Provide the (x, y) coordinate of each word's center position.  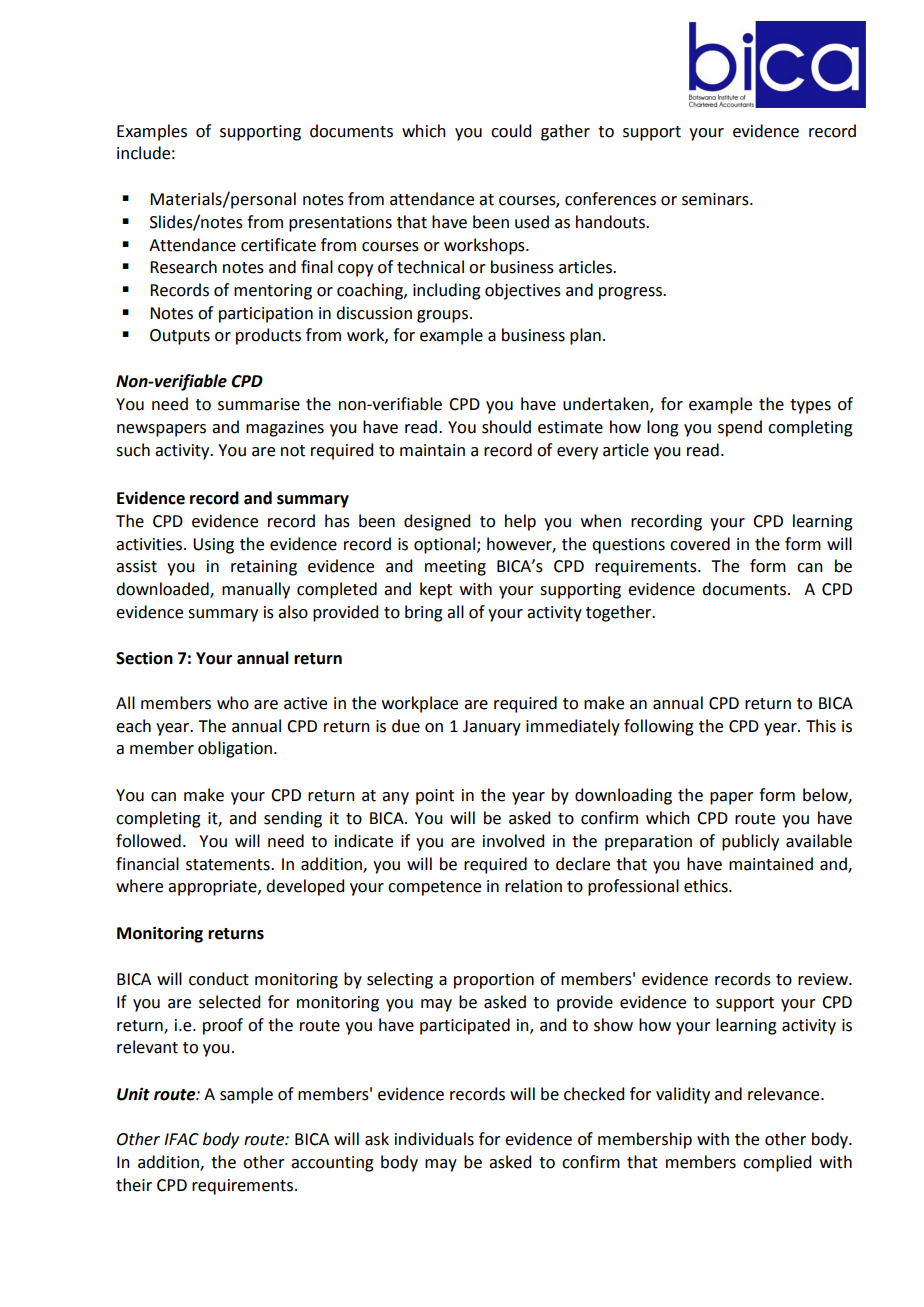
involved (513, 841)
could (511, 131)
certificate (278, 245)
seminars (716, 199)
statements (229, 865)
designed (437, 522)
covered (700, 544)
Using (213, 546)
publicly (750, 842)
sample (246, 1095)
